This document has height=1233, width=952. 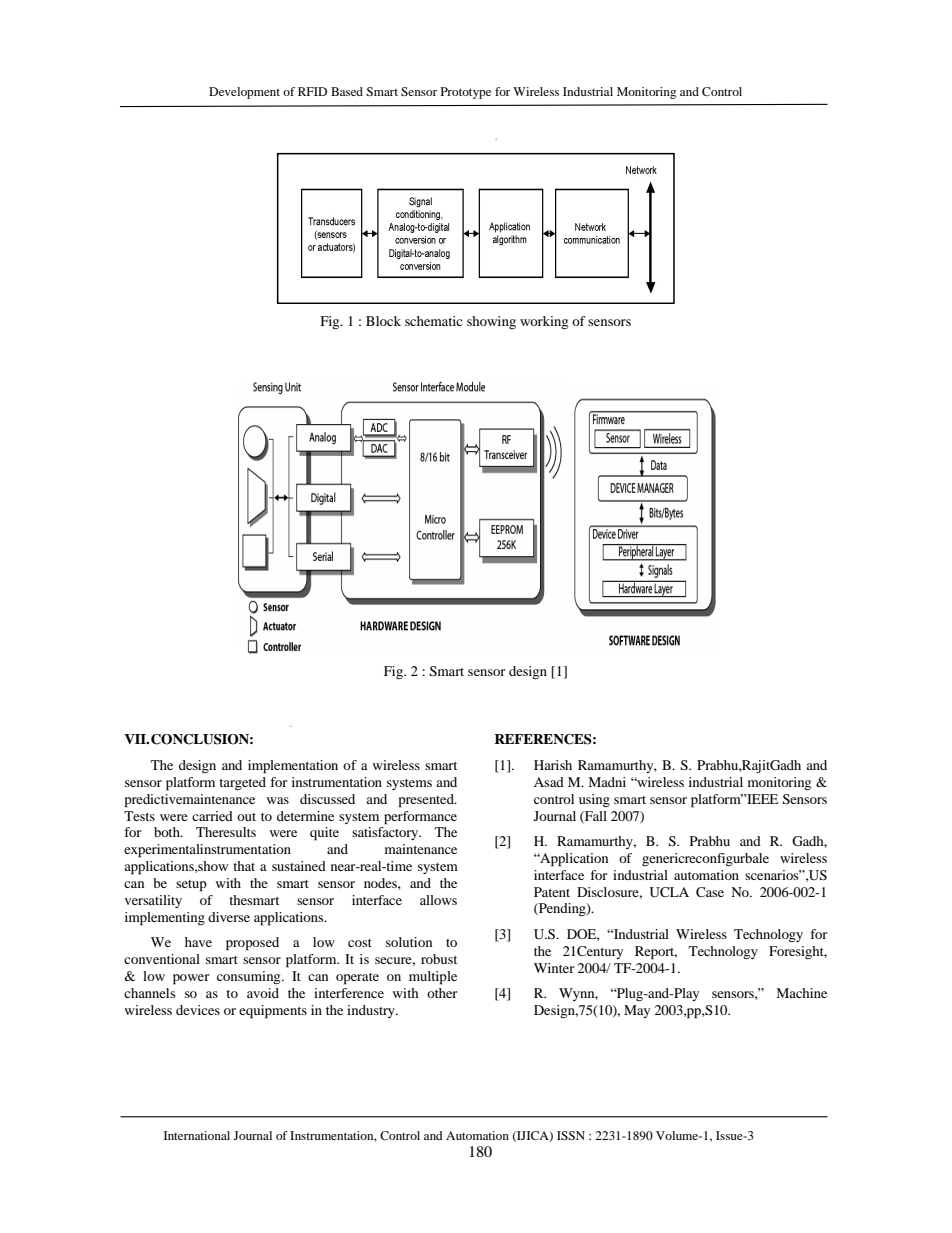 What do you see at coordinates (571, 1135) in the document?
I see `ISSN` at bounding box center [571, 1135].
